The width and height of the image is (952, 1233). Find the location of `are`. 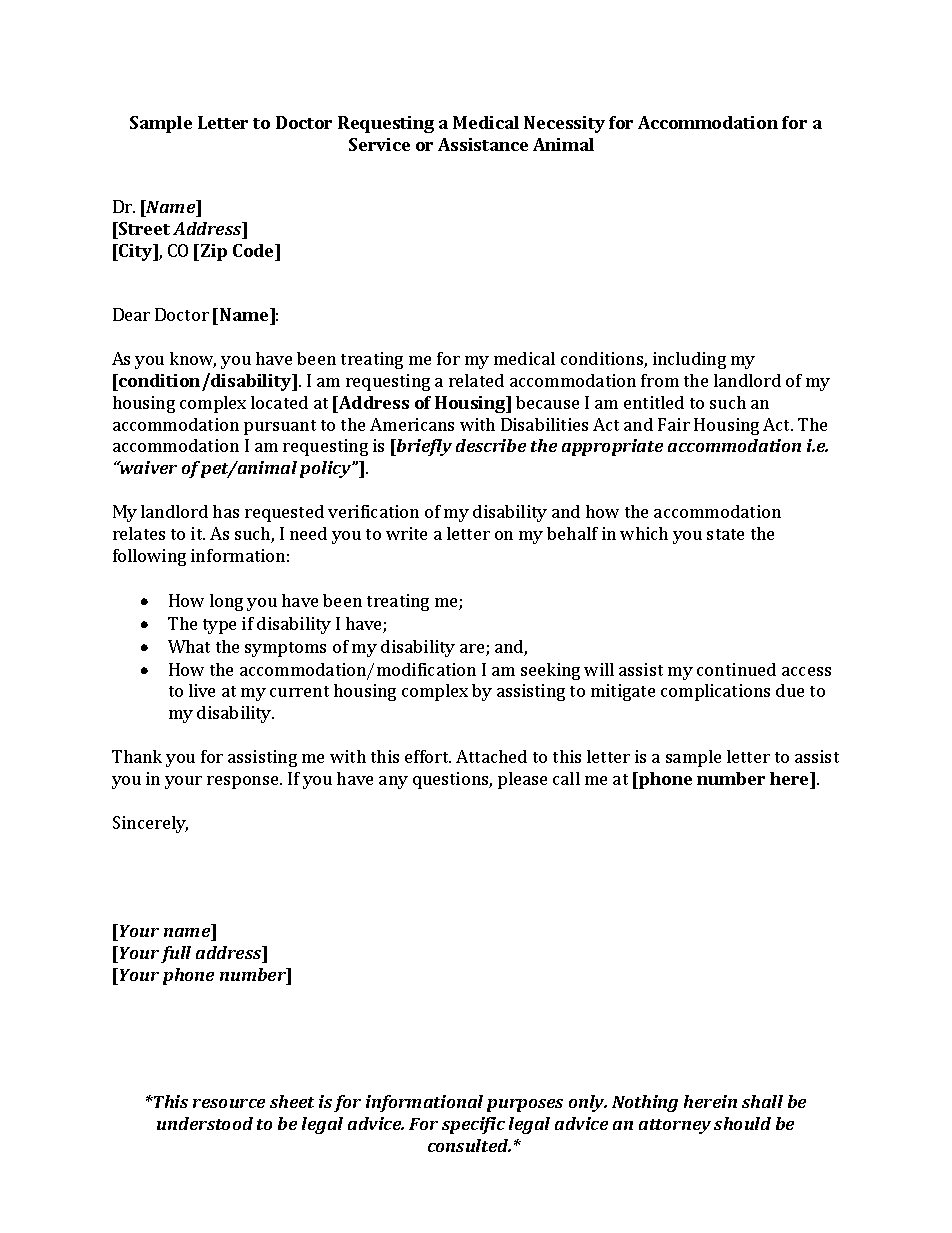

are is located at coordinates (473, 650).
